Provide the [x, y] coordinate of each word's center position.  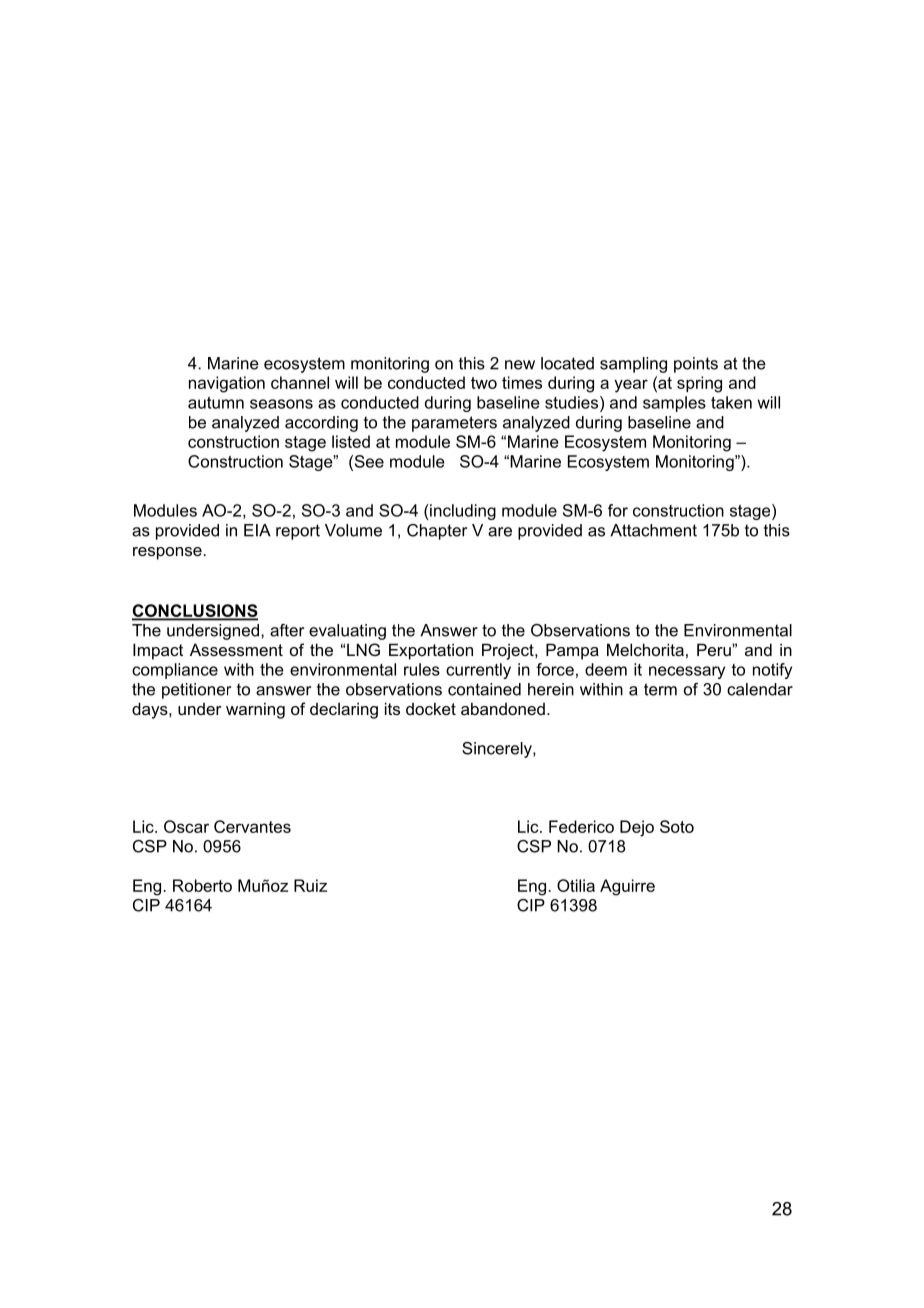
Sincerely [498, 750]
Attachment [653, 530]
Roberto [202, 885]
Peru [715, 649]
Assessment [236, 649]
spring [699, 384]
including [462, 512]
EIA [257, 530]
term [660, 689]
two [484, 383]
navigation [227, 384]
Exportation [431, 651]
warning [255, 710]
